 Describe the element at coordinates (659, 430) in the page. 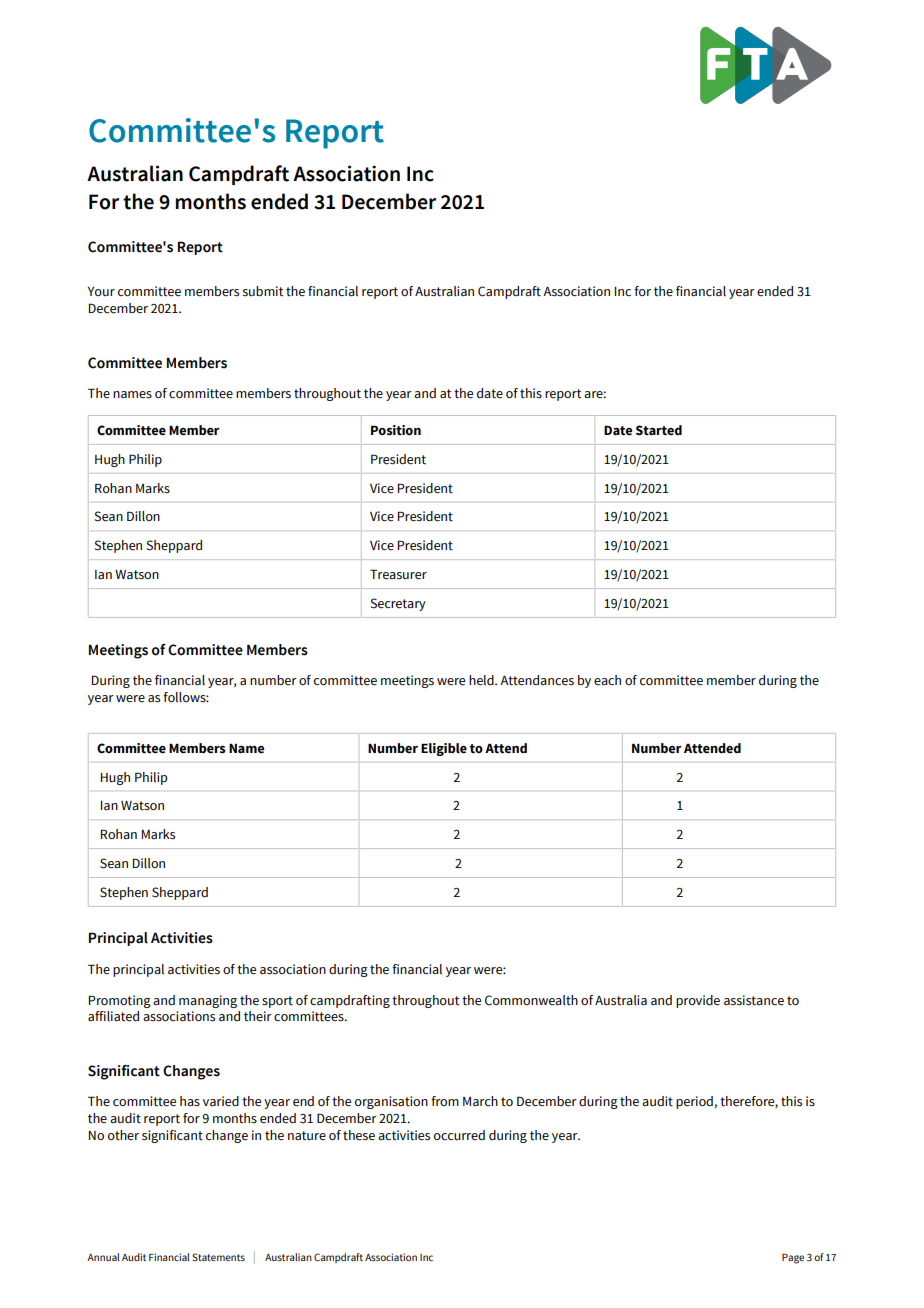

I see `Started` at that location.
